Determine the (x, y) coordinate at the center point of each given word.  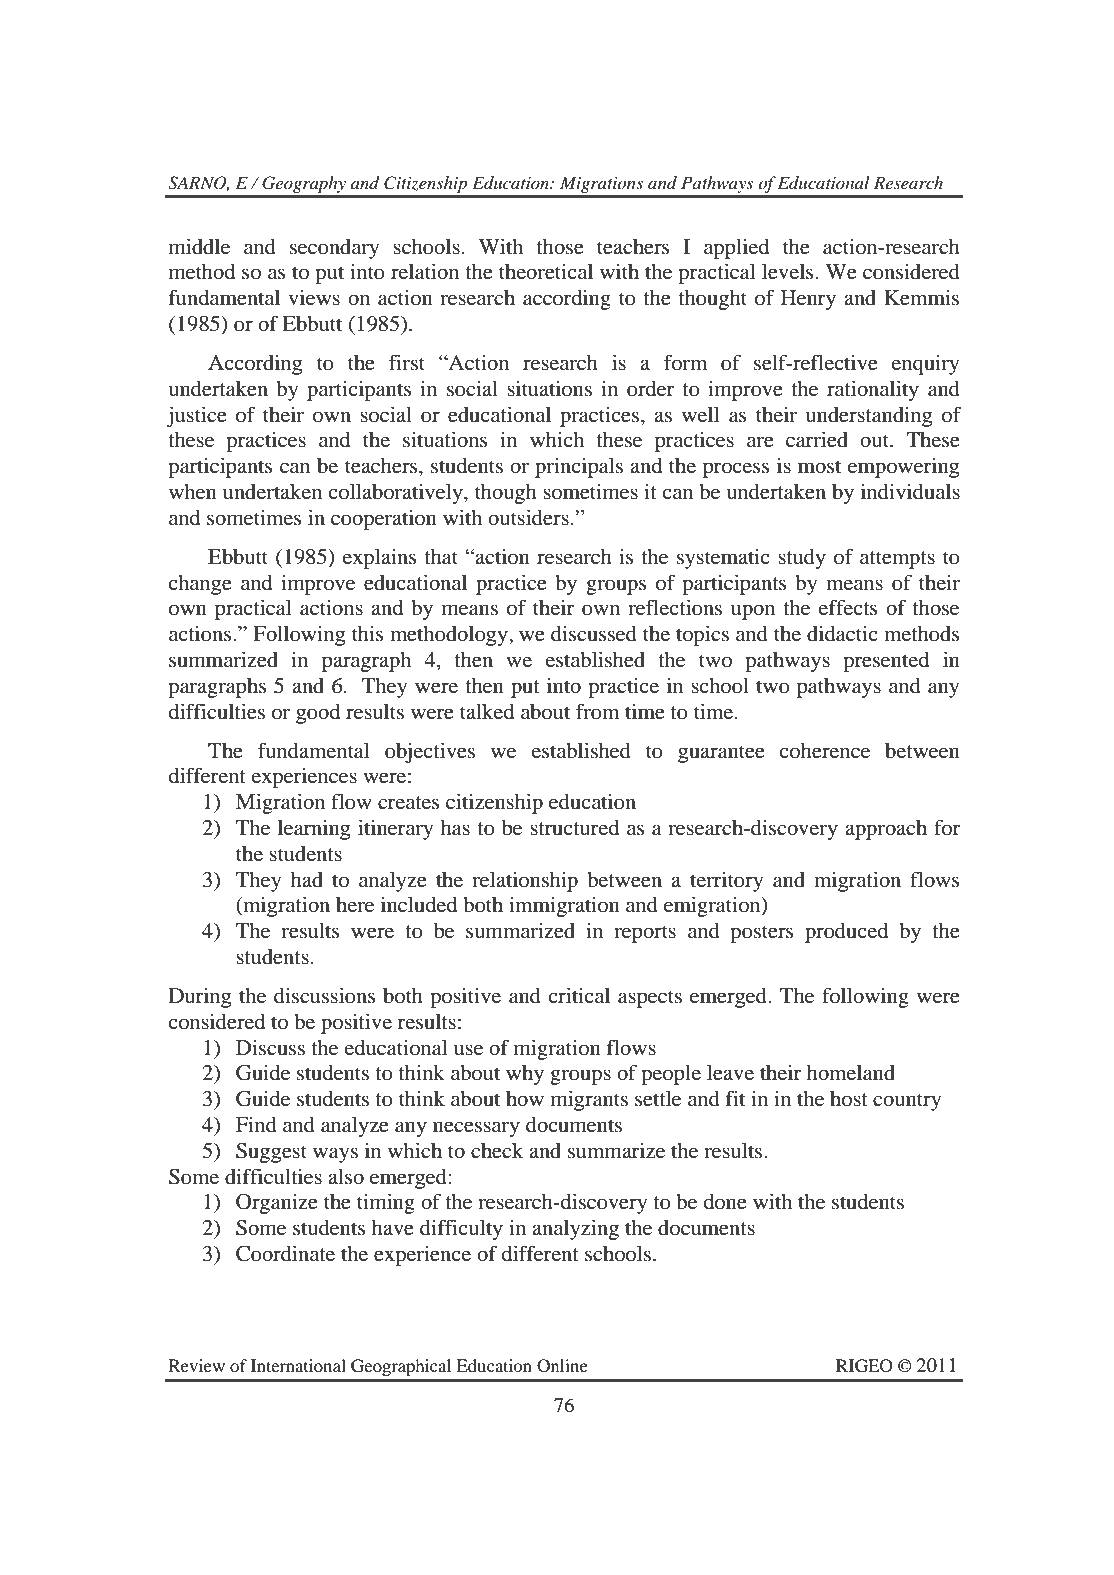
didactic (842, 633)
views (314, 297)
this (368, 633)
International (298, 1365)
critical (579, 995)
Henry (808, 300)
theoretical (546, 271)
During (200, 997)
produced (846, 933)
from (597, 711)
